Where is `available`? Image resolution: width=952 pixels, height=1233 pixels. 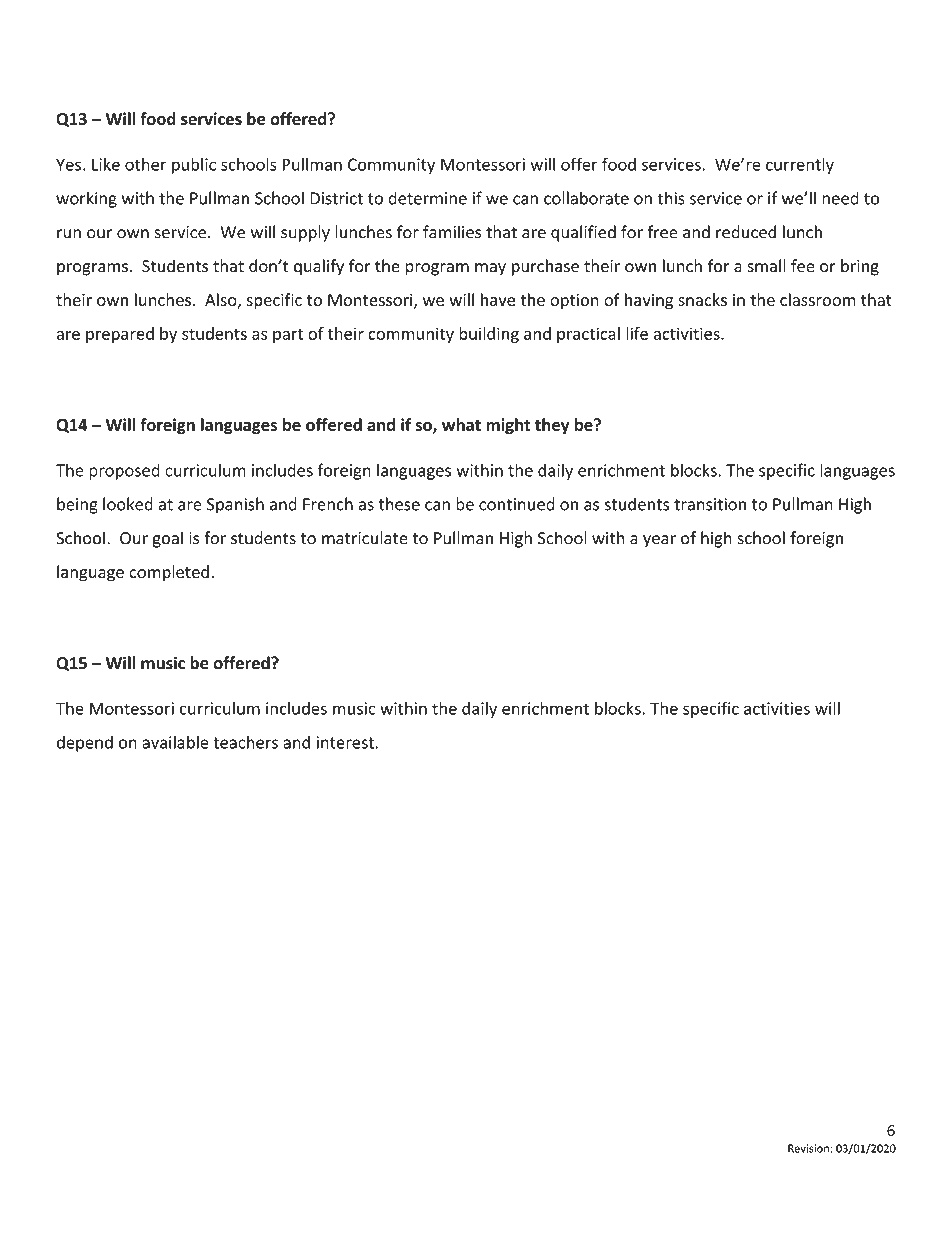 available is located at coordinates (175, 742).
